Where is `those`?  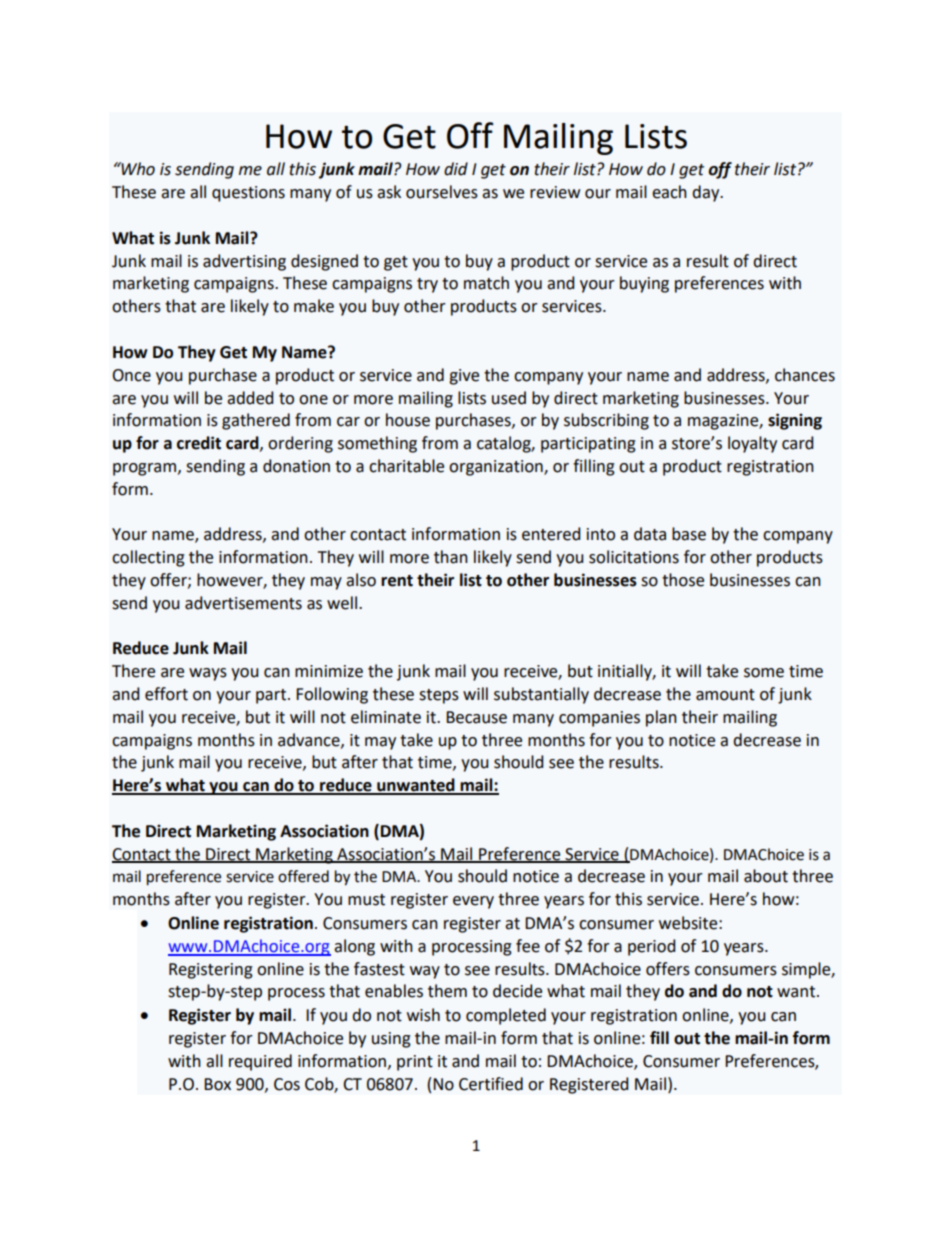
those is located at coordinates (683, 580).
